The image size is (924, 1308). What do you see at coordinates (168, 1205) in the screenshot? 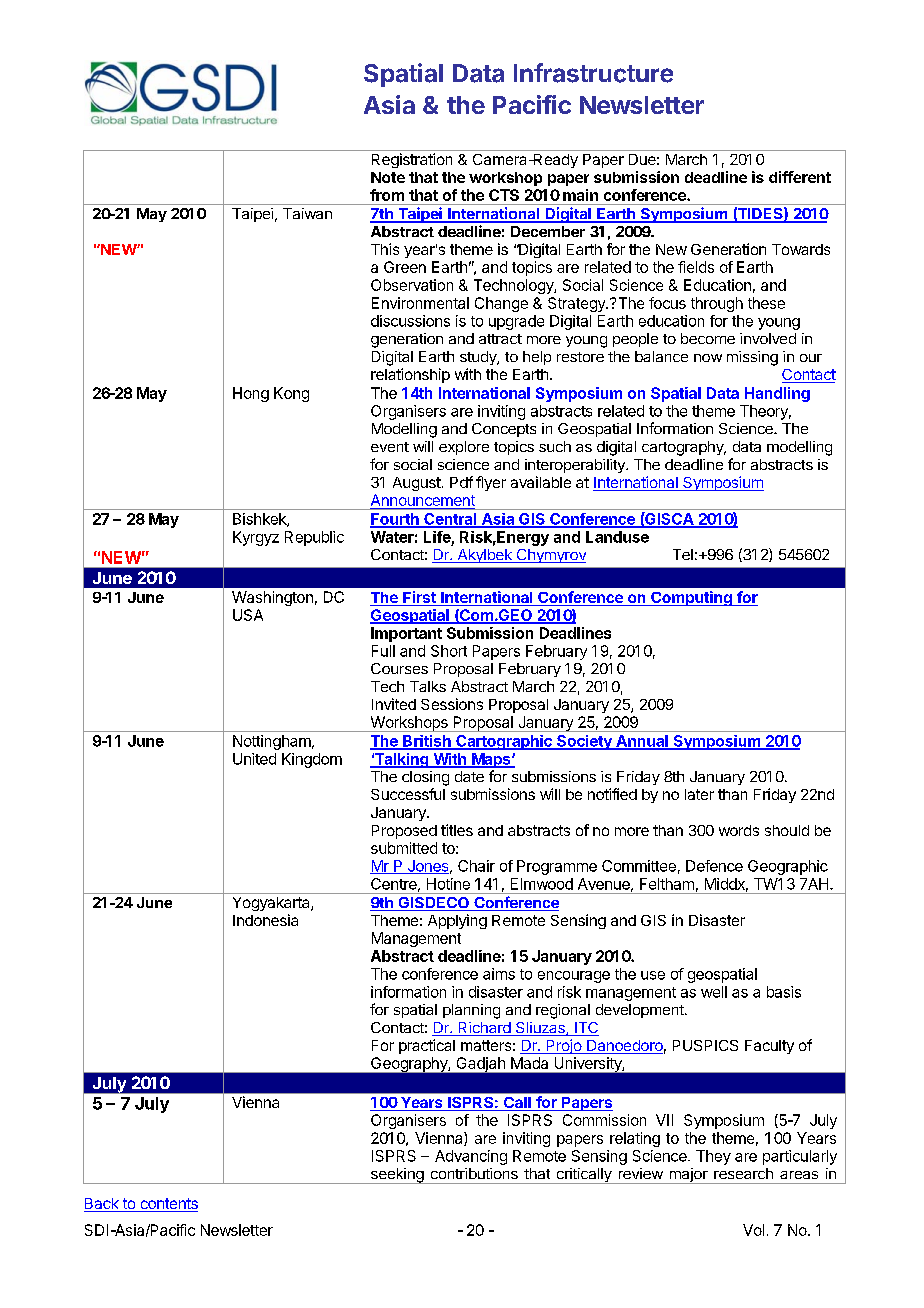
I see `contents` at bounding box center [168, 1205].
